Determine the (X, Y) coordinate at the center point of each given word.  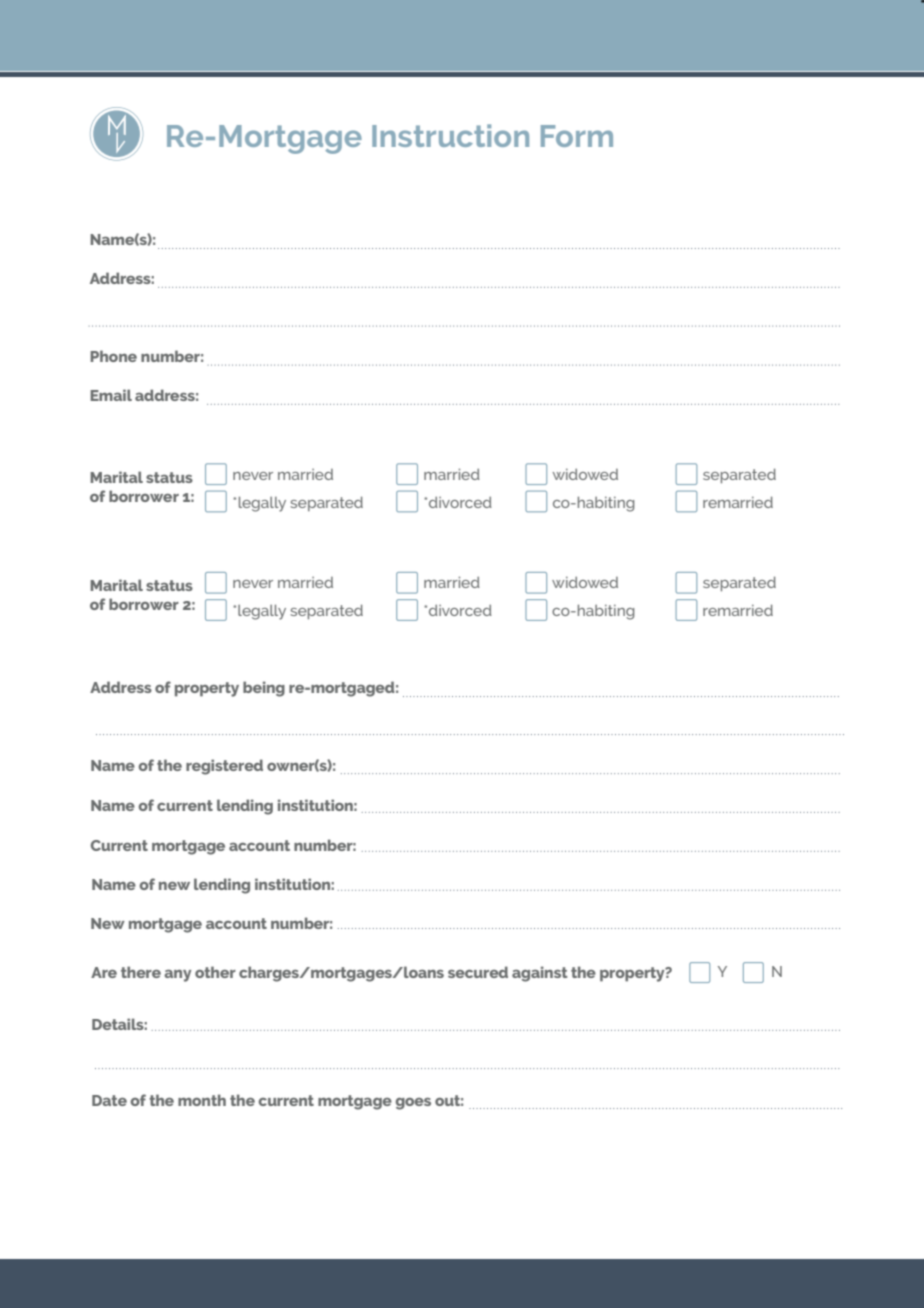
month (202, 1100)
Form (577, 136)
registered (224, 767)
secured (478, 972)
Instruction (450, 135)
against (539, 974)
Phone (113, 356)
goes (413, 1104)
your (447, 610)
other (215, 972)
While (565, 607)
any (177, 975)
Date (109, 1100)
